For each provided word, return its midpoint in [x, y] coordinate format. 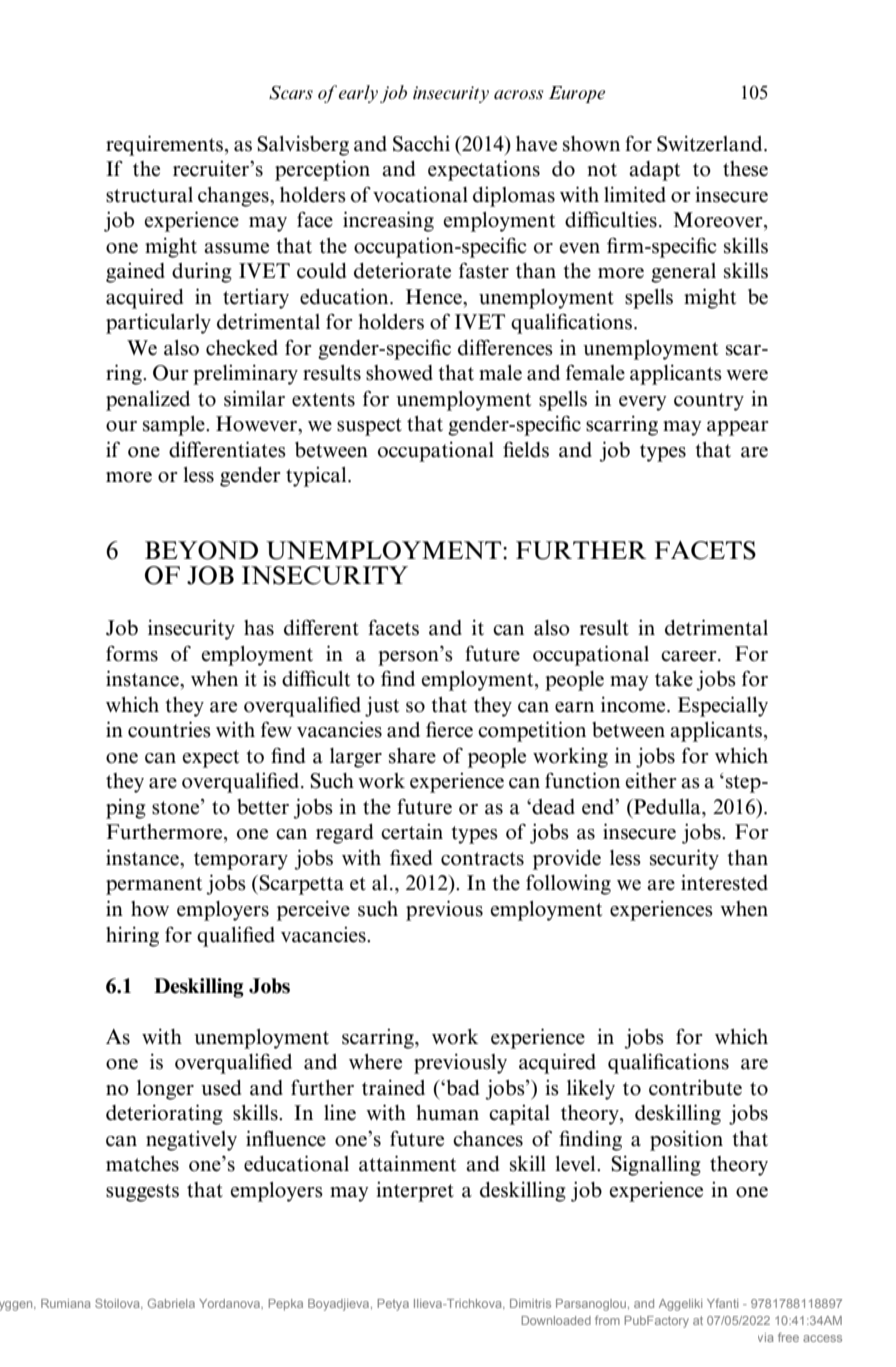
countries [169, 729]
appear [738, 428]
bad [461, 1088]
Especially [723, 706]
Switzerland [711, 143]
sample [175, 426]
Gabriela [171, 1303]
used [221, 1088]
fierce [449, 729]
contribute [695, 1087]
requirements [166, 145]
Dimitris [530, 1303]
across [518, 94]
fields [526, 449]
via [766, 1337]
